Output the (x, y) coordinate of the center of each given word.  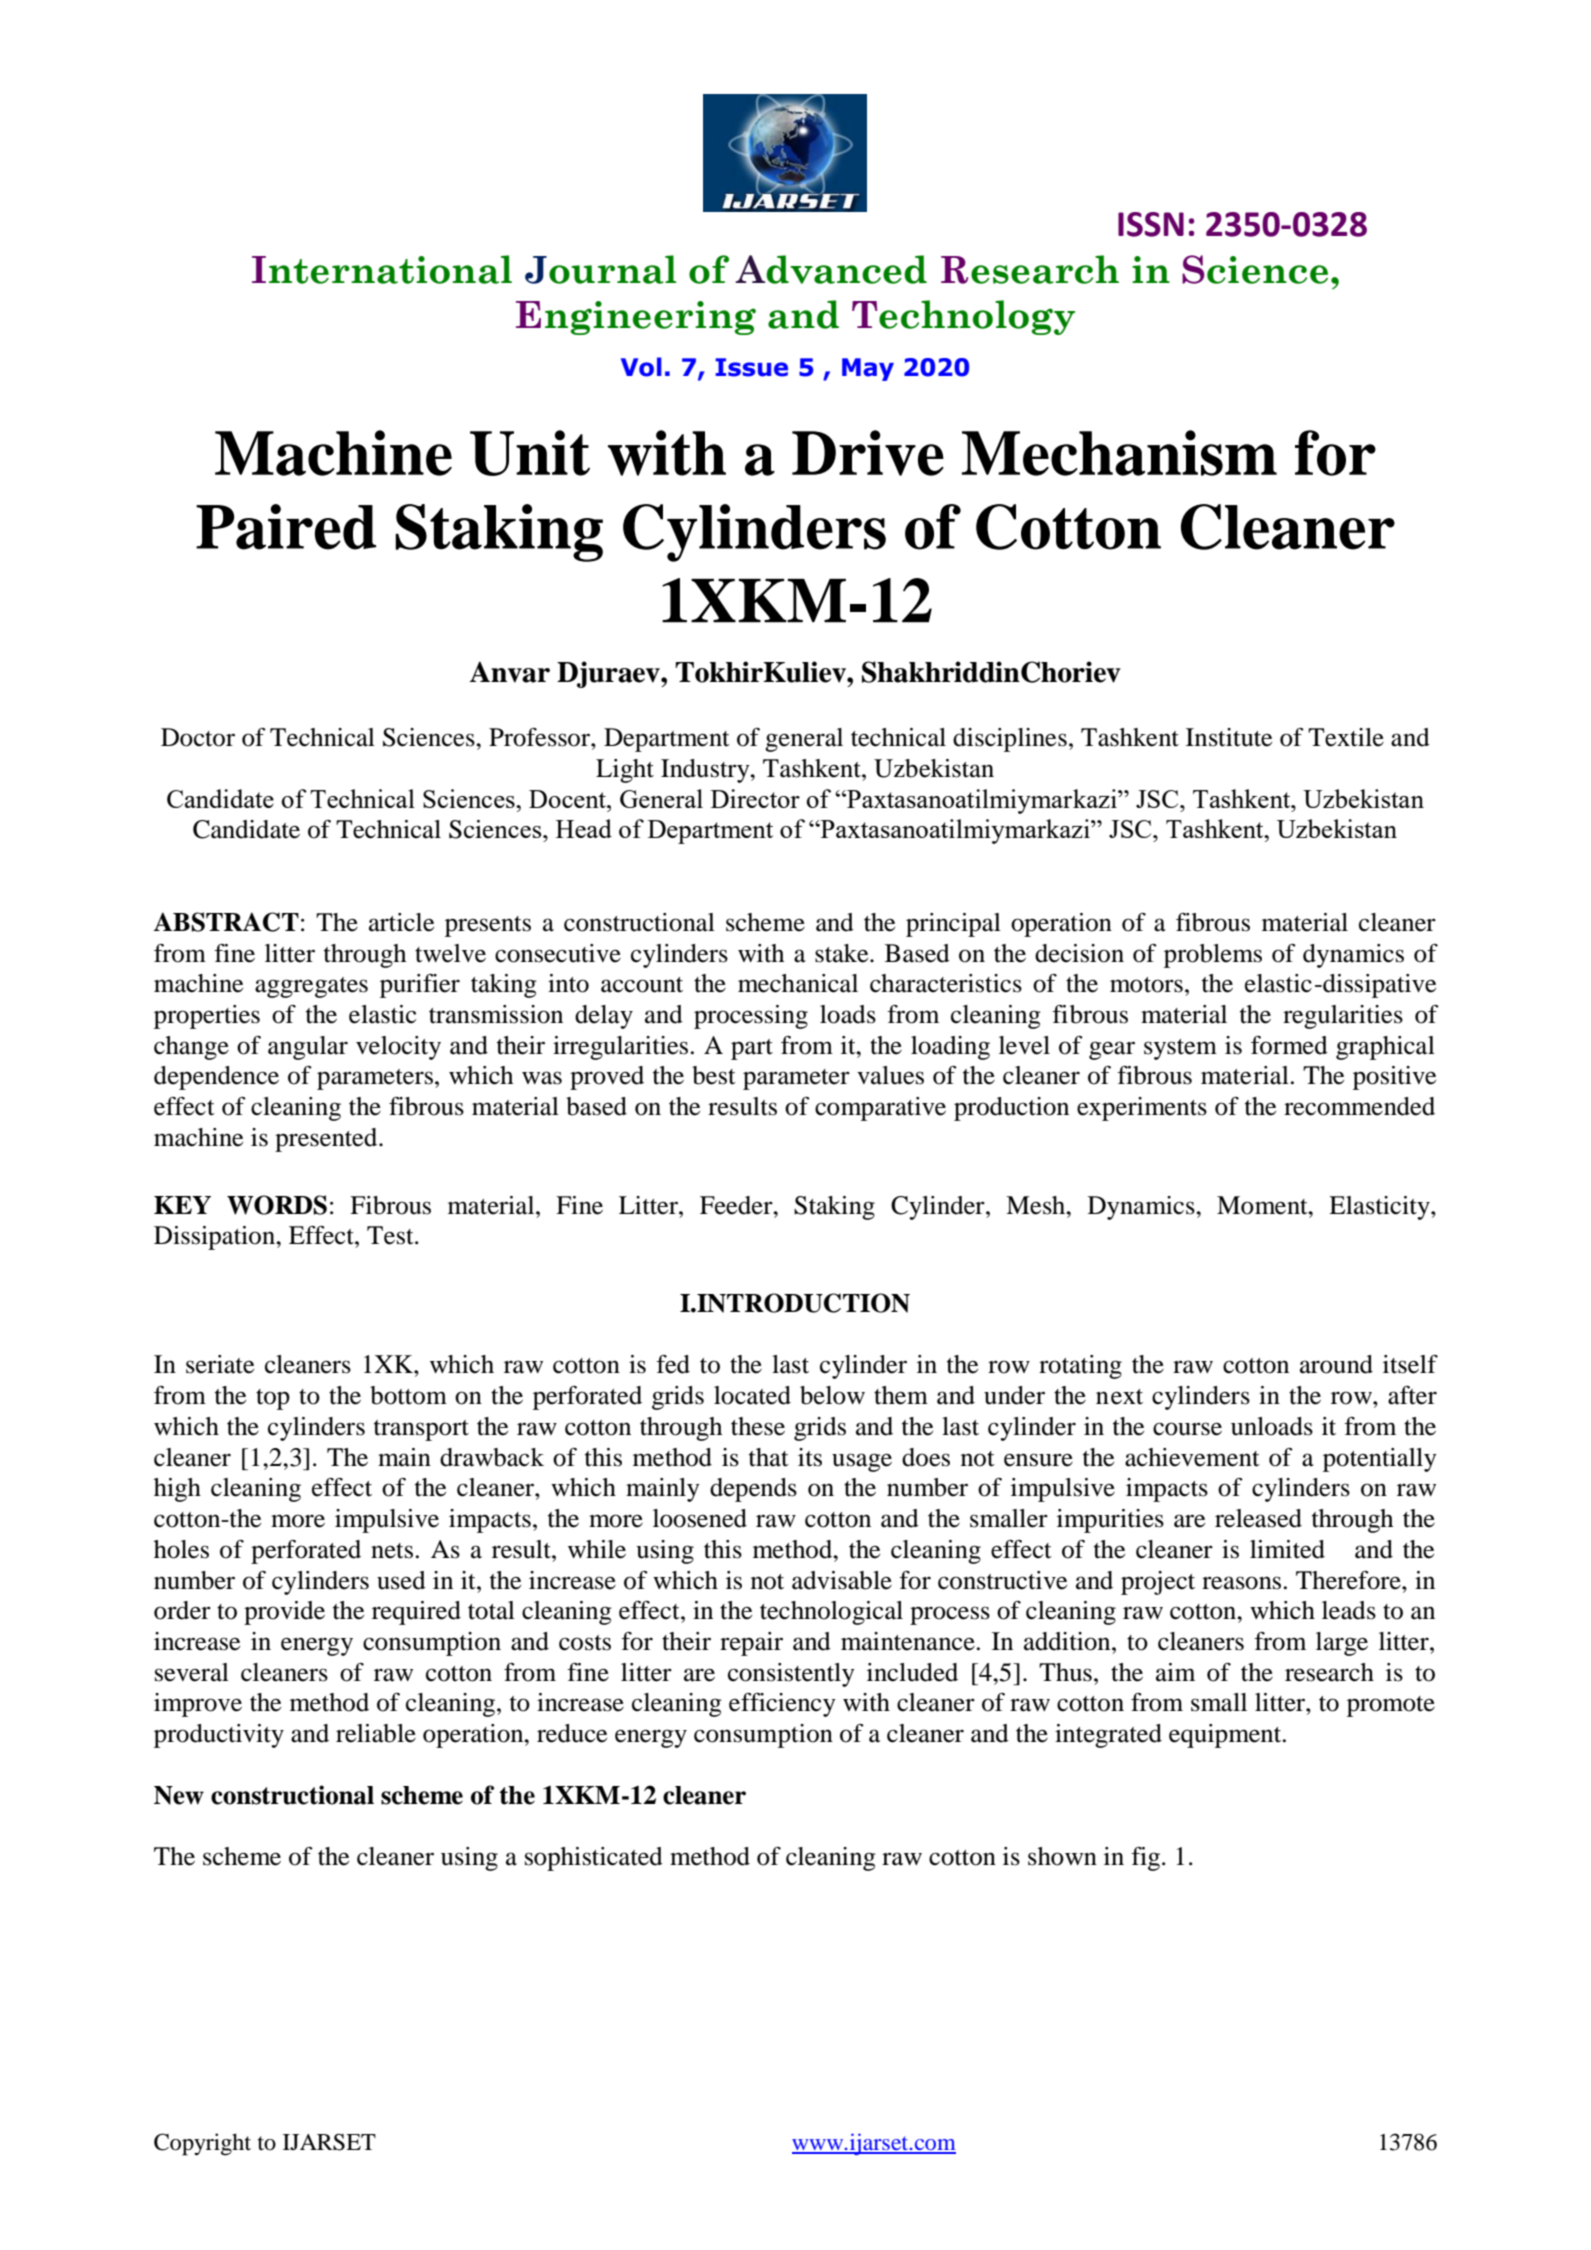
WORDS (277, 1205)
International (382, 269)
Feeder (737, 1205)
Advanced (831, 269)
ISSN (1151, 224)
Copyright (202, 2144)
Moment (1263, 1205)
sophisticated (594, 1859)
